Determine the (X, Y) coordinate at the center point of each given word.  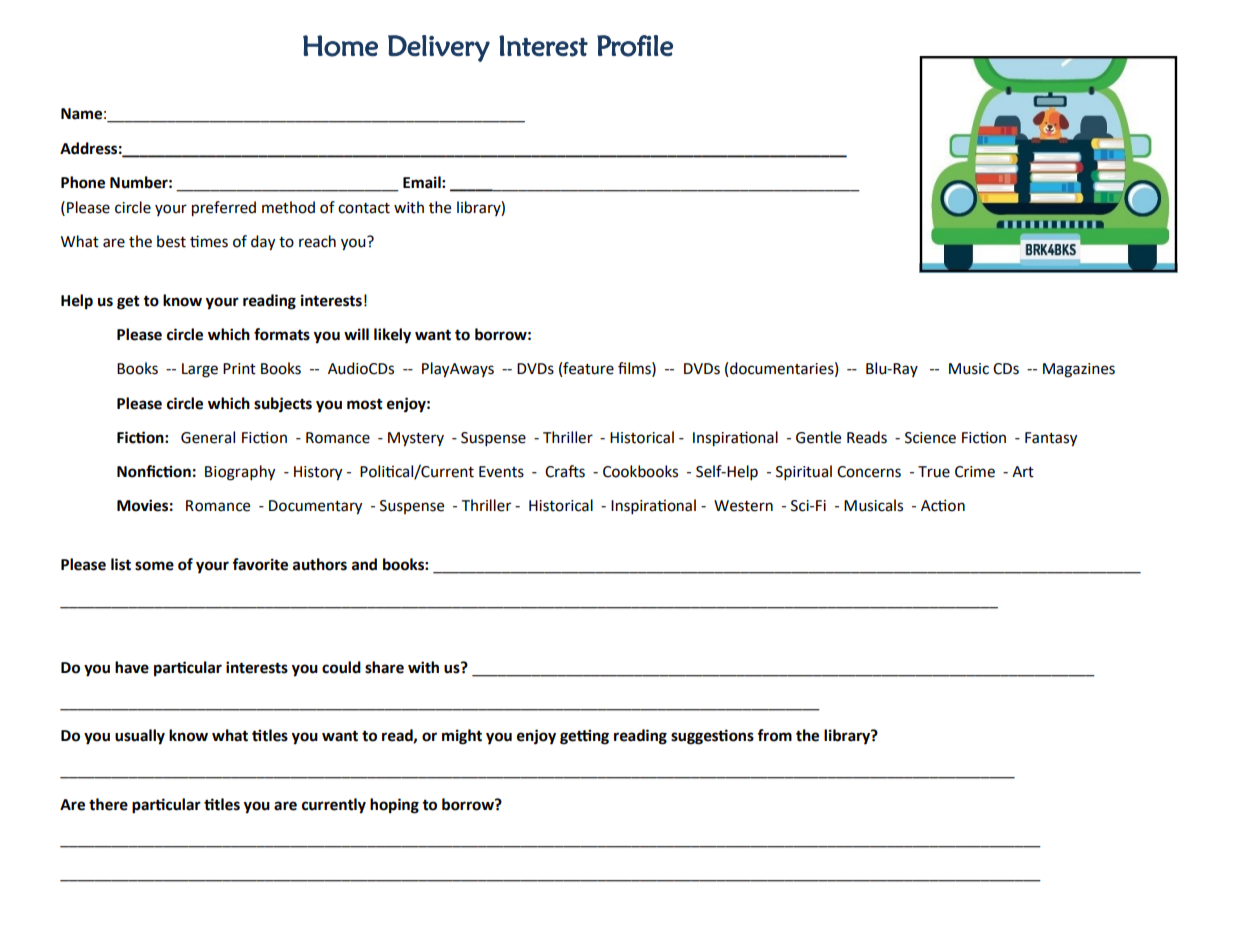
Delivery (439, 48)
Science (930, 438)
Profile (635, 46)
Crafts (565, 471)
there (108, 804)
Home (340, 46)
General (208, 437)
